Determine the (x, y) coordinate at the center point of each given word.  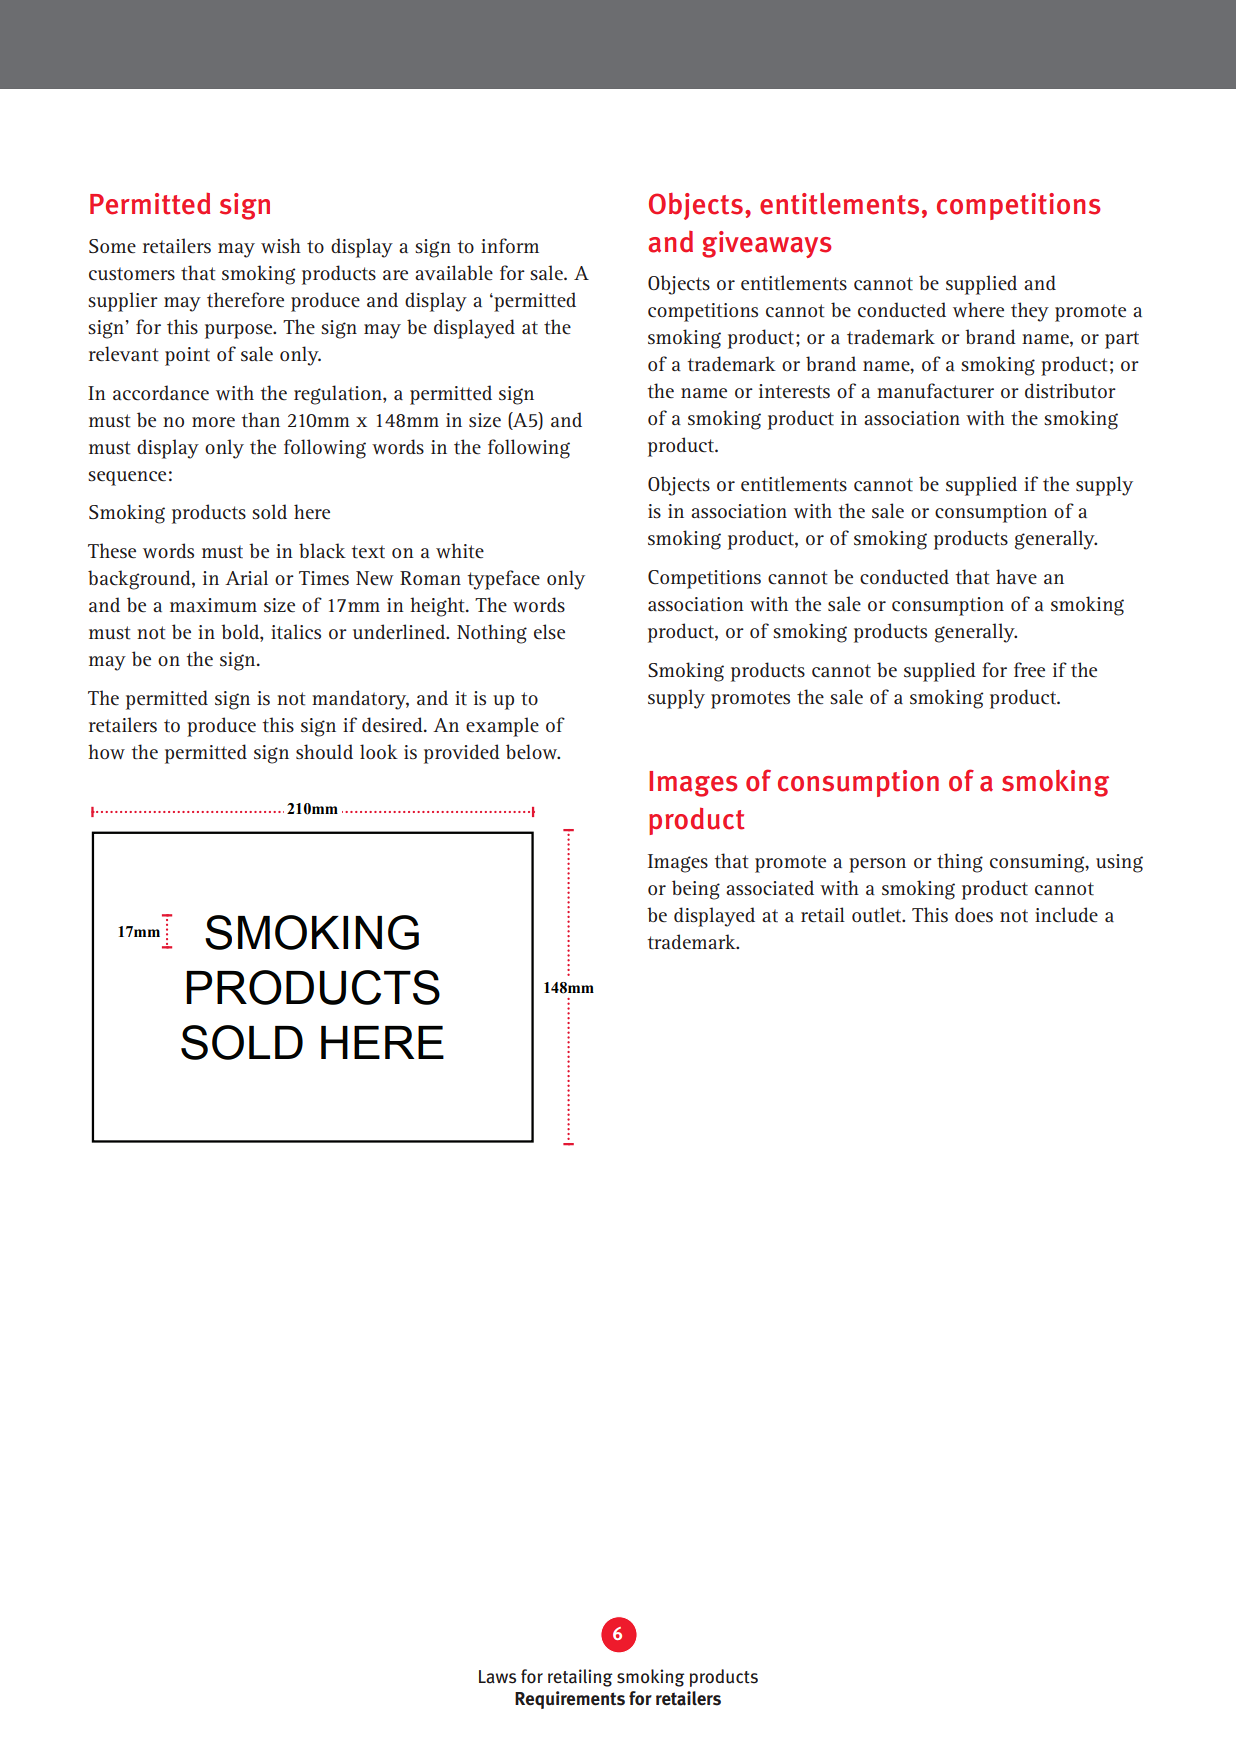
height (438, 607)
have (1016, 576)
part (1122, 340)
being (696, 890)
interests (794, 391)
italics (296, 632)
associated (770, 888)
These (112, 551)
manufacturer (935, 391)
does (974, 914)
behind (779, 321)
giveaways (766, 244)
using (1119, 863)
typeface (503, 580)
